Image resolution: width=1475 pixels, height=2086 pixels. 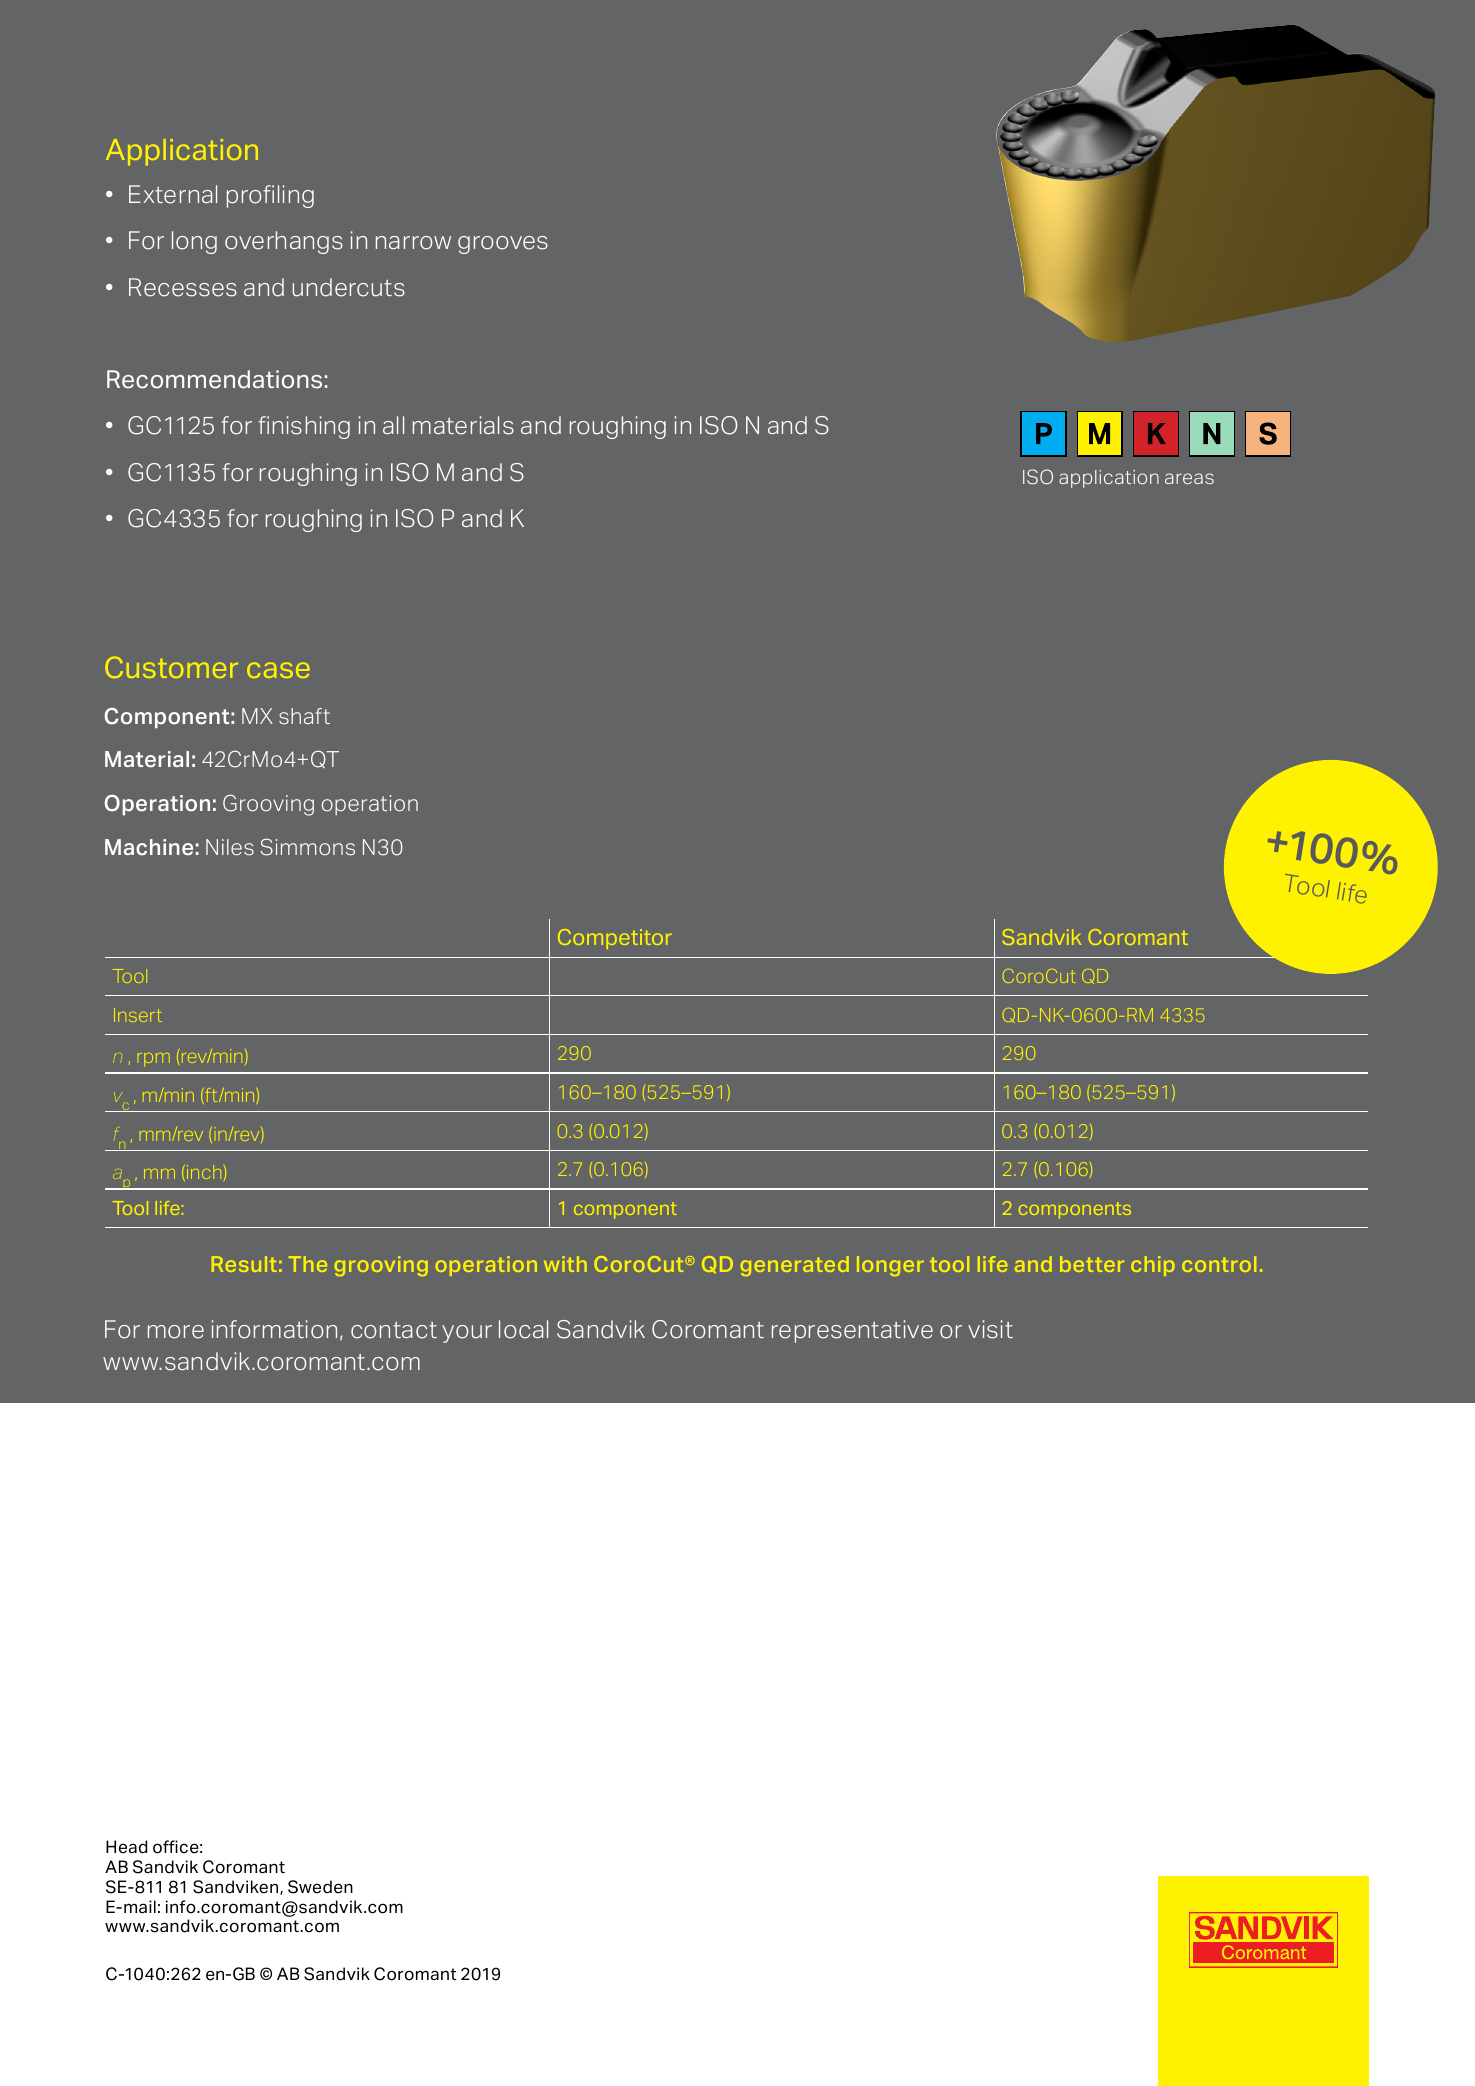 I want to click on areas, so click(x=1189, y=478).
